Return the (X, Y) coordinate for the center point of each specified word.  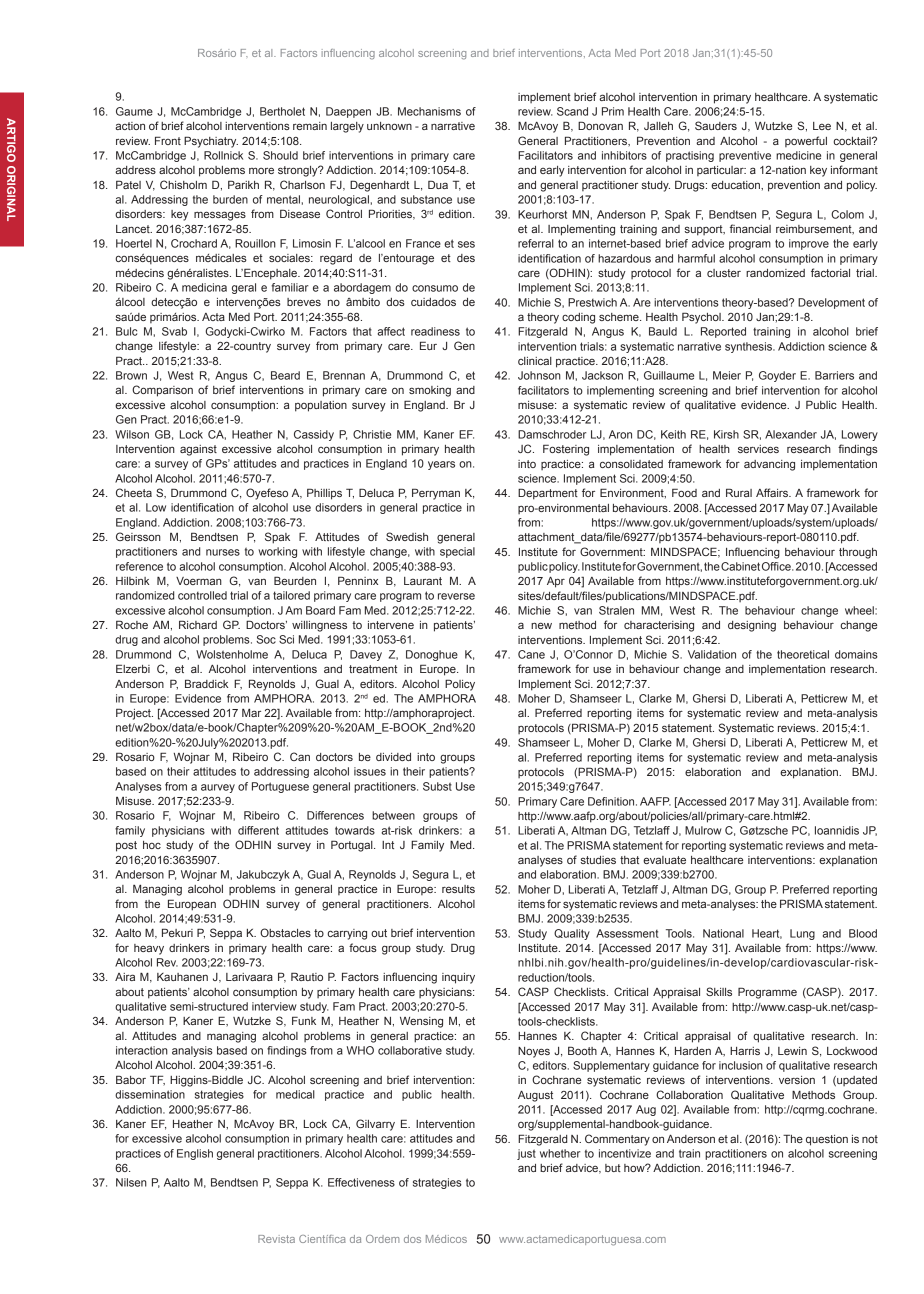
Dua (438, 184)
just (526, 1154)
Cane (531, 654)
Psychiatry (211, 142)
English (195, 1154)
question (827, 1140)
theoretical (803, 654)
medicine (798, 155)
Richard (198, 624)
